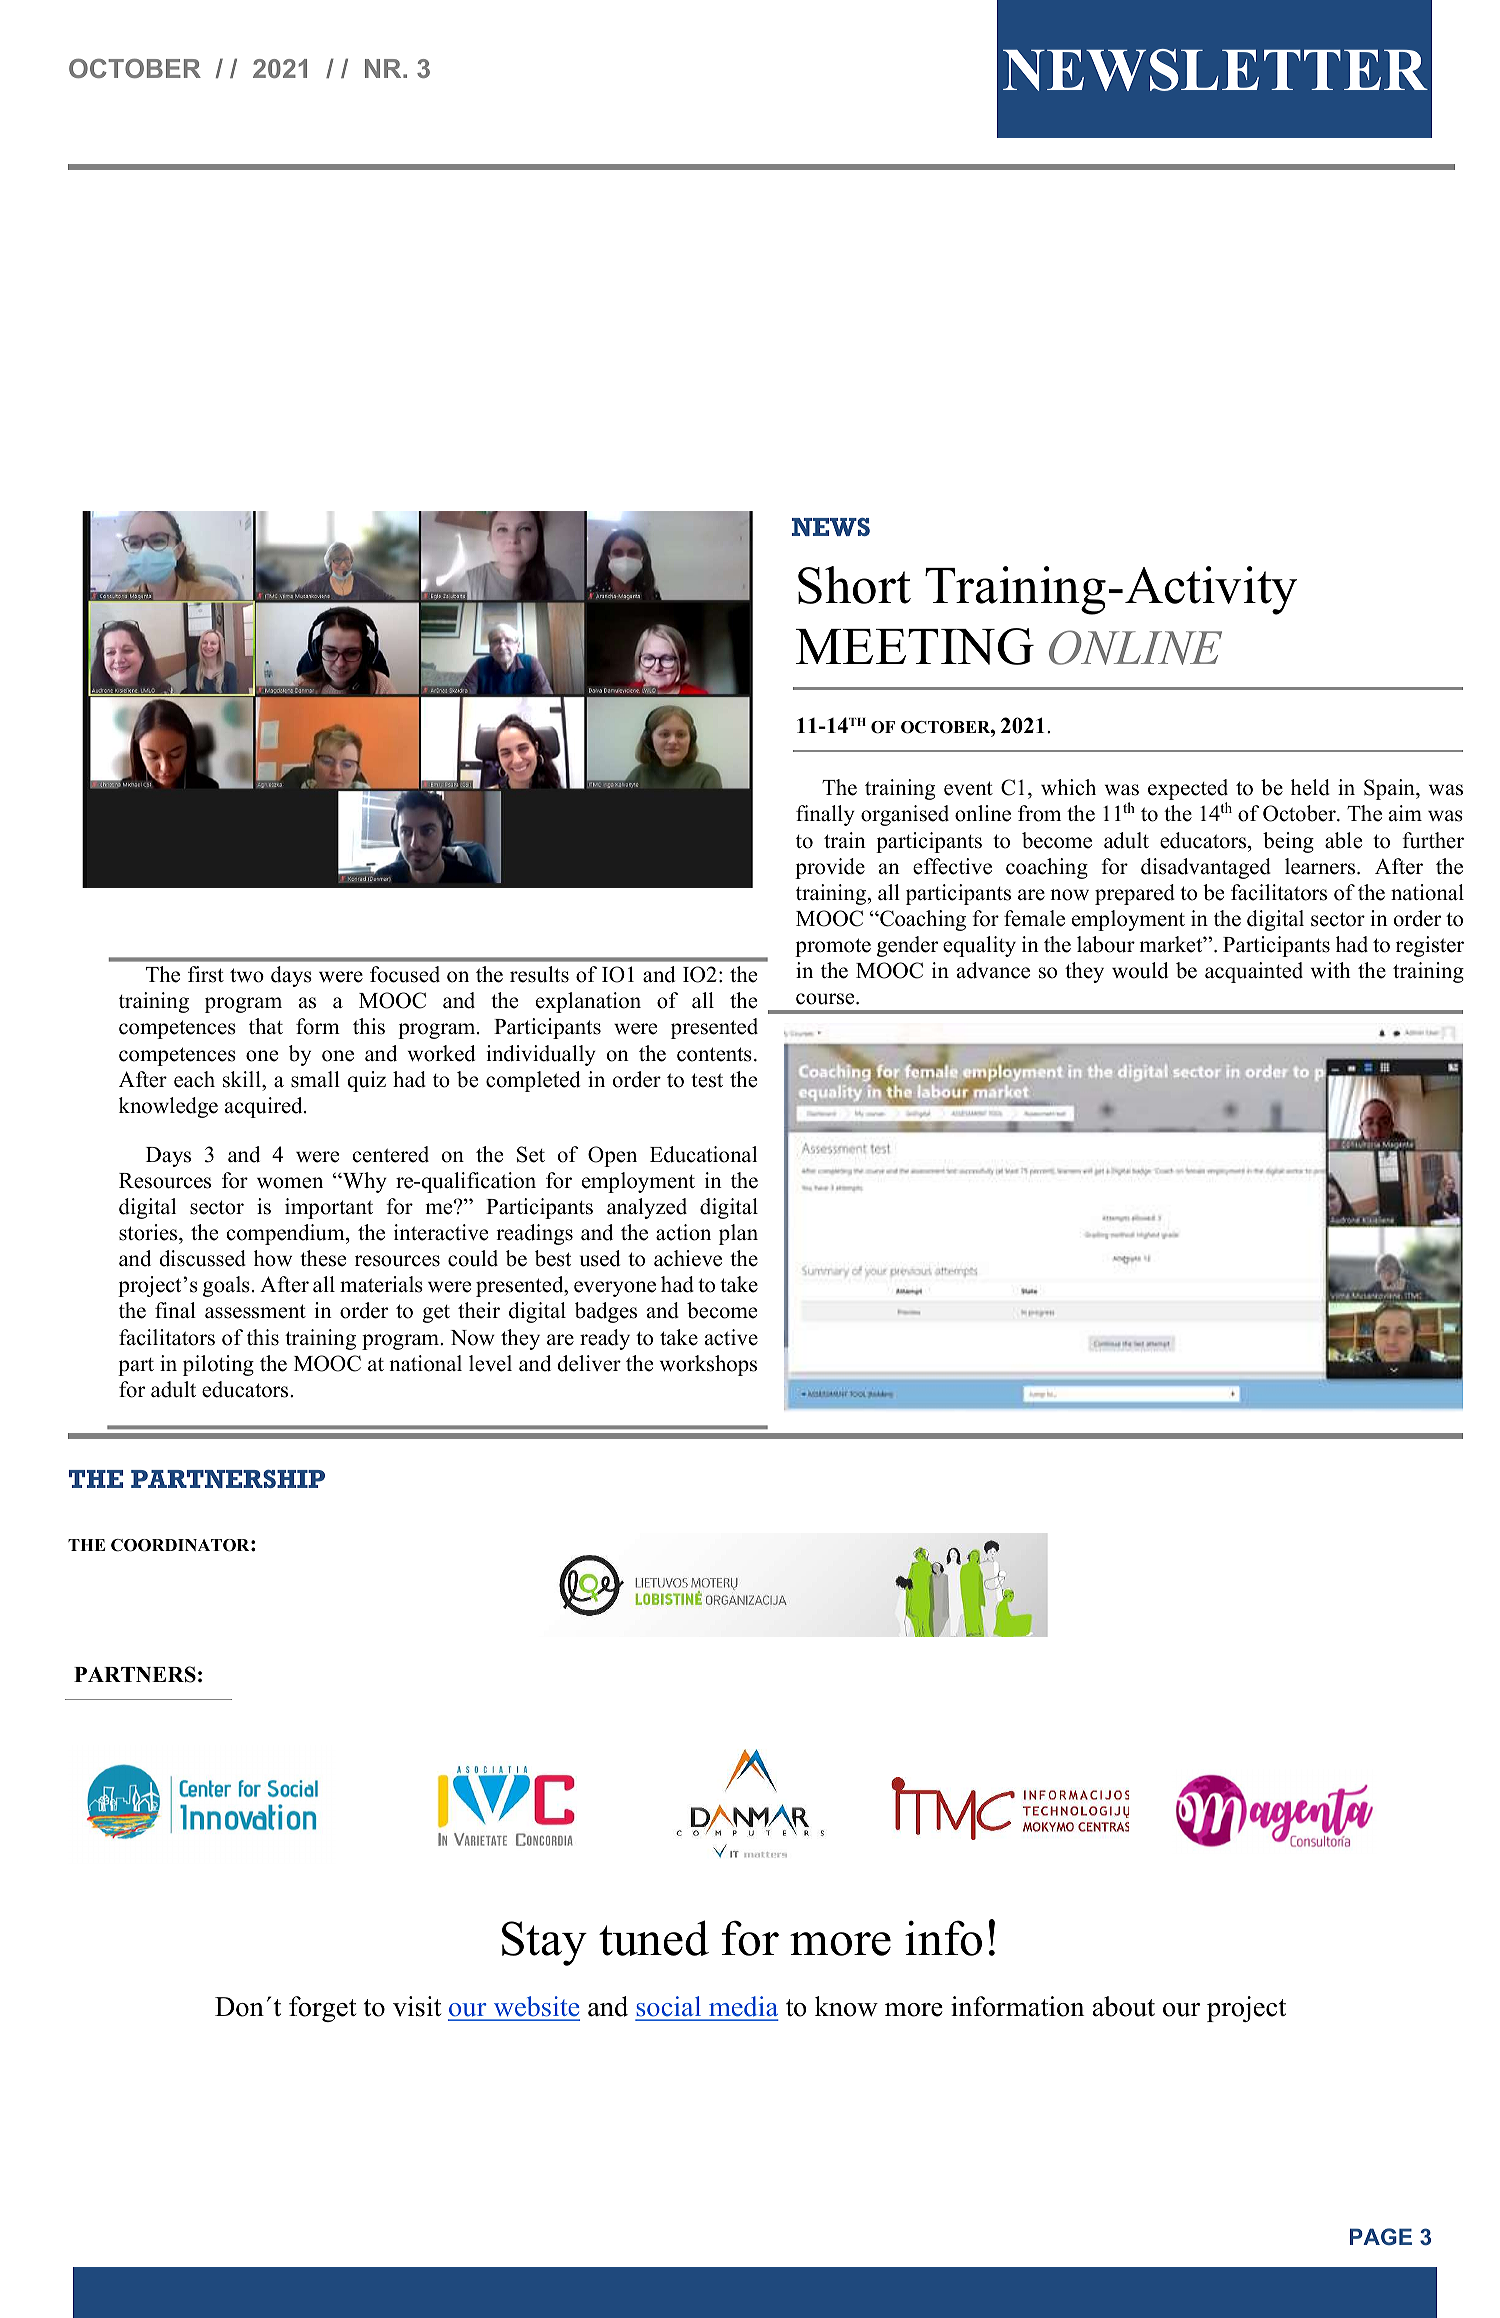 This screenshot has width=1500, height=2318. I want to click on forget, so click(322, 2009).
